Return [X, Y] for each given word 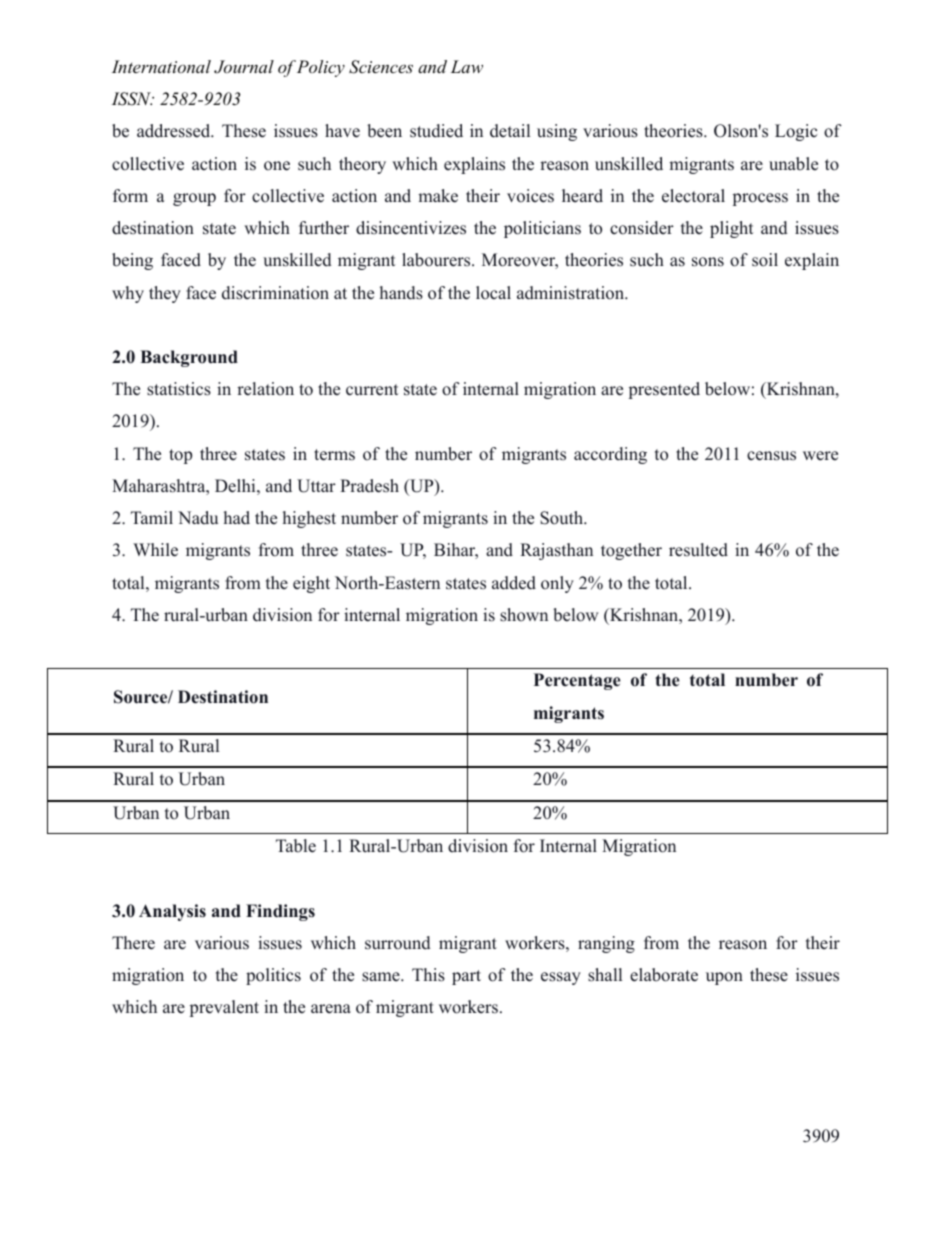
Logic [796, 132]
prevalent [224, 1008]
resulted [698, 550]
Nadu [198, 518]
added [514, 583]
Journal [244, 67]
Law [467, 66]
